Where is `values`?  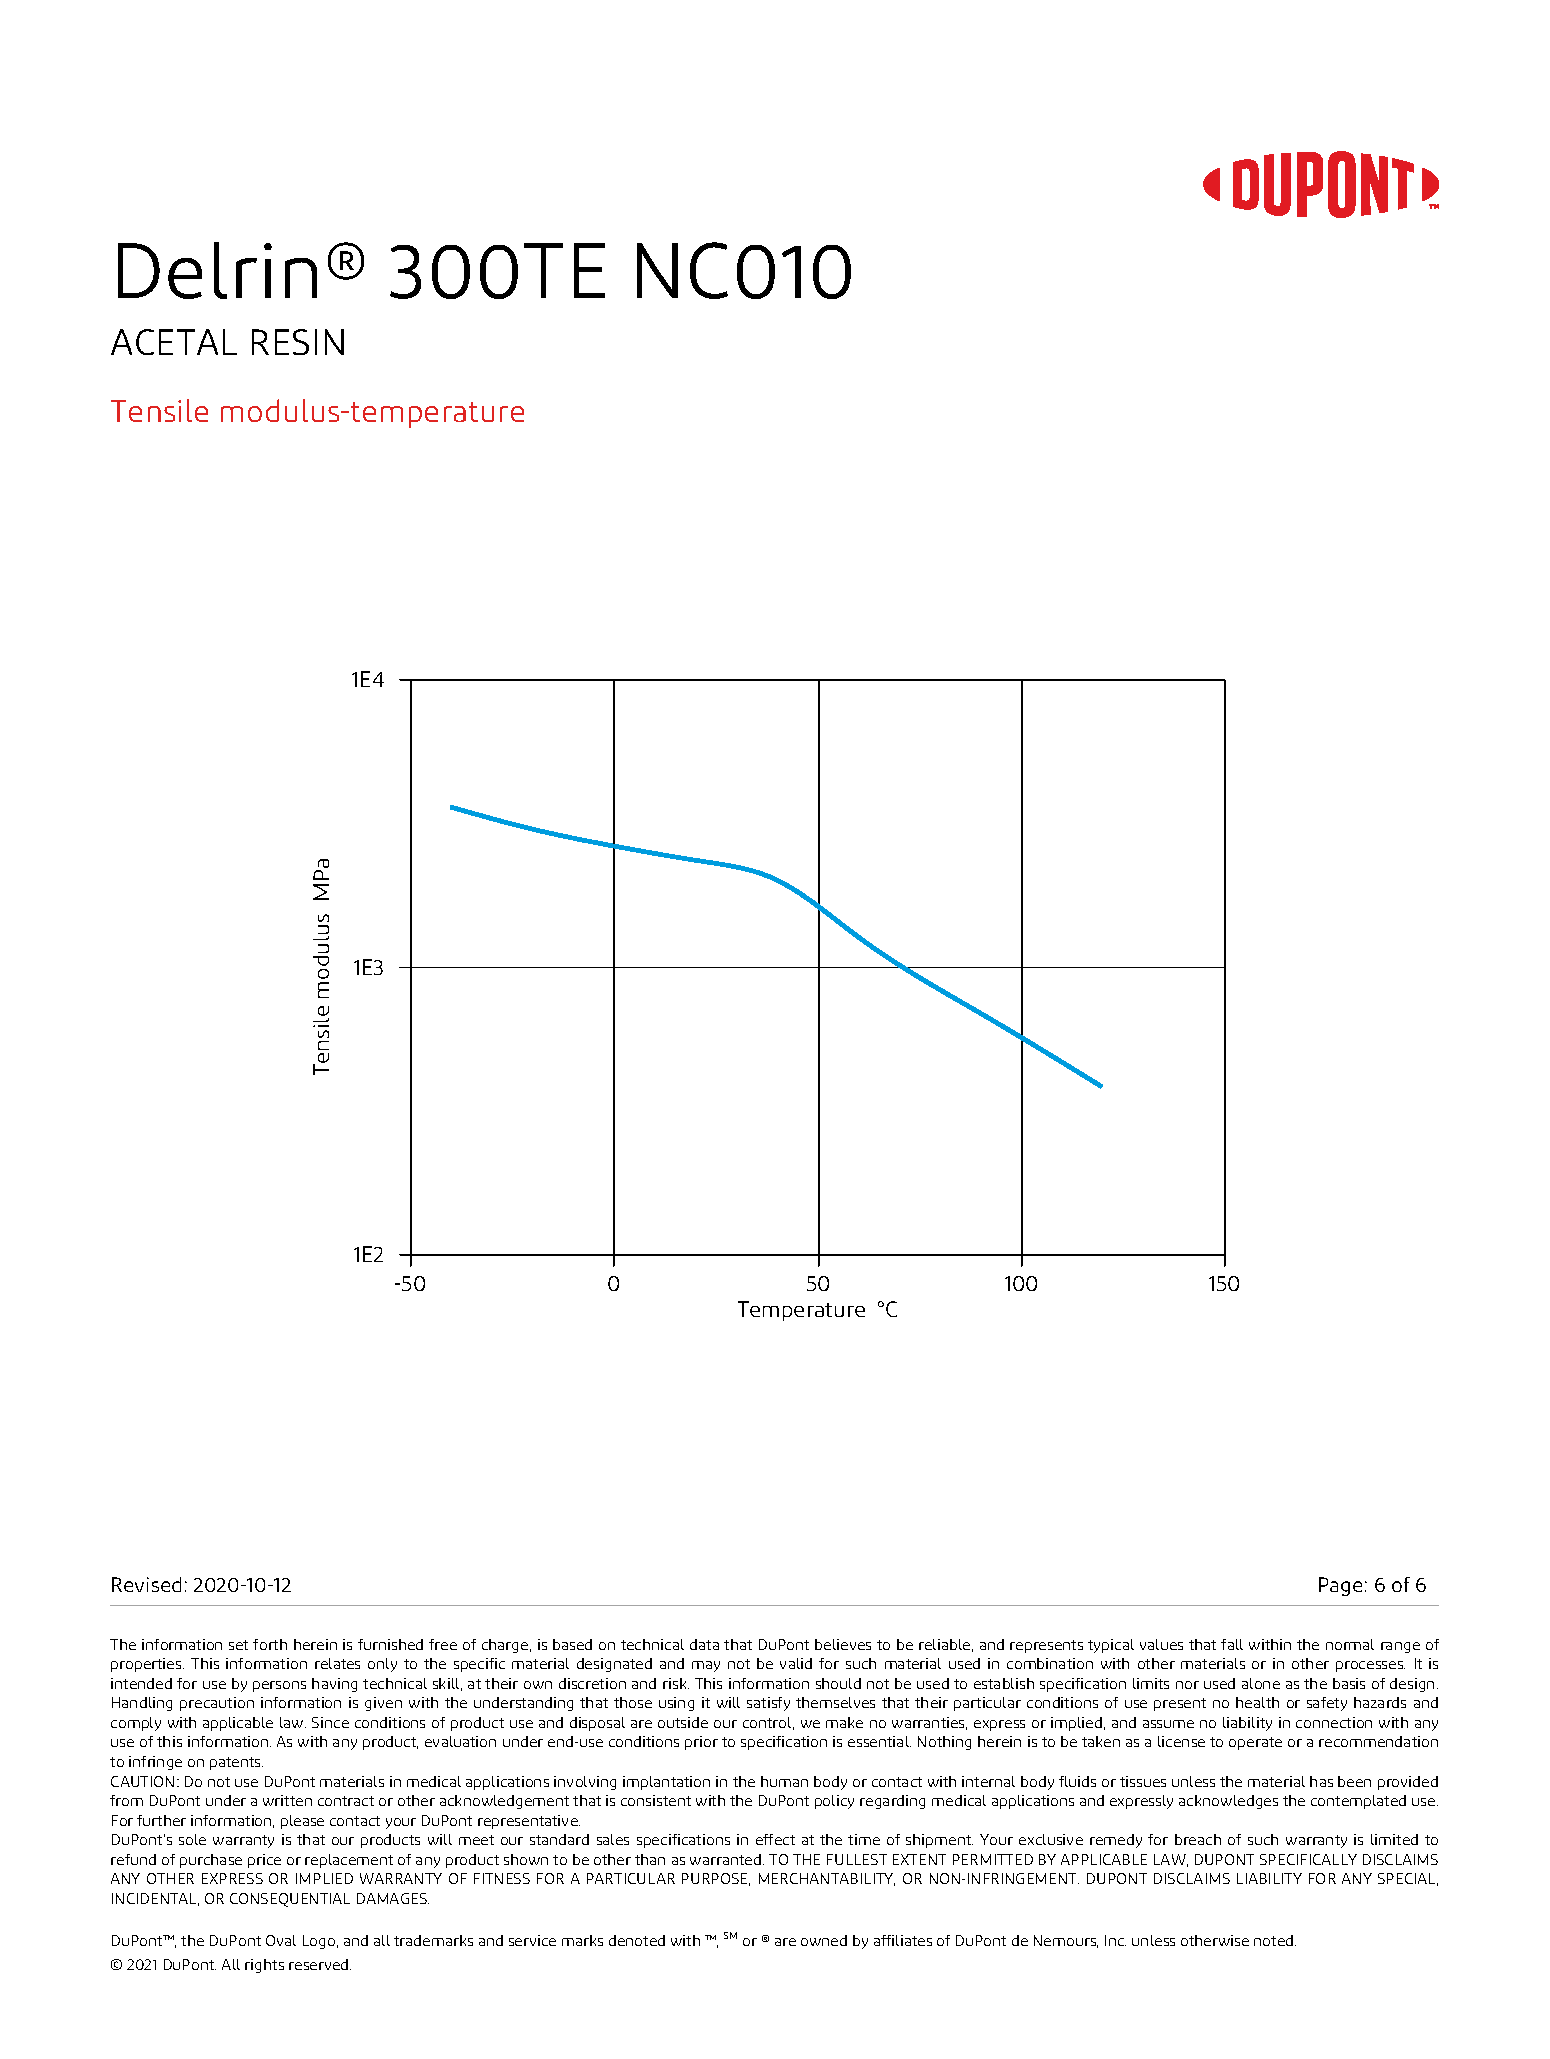 values is located at coordinates (1161, 1644).
